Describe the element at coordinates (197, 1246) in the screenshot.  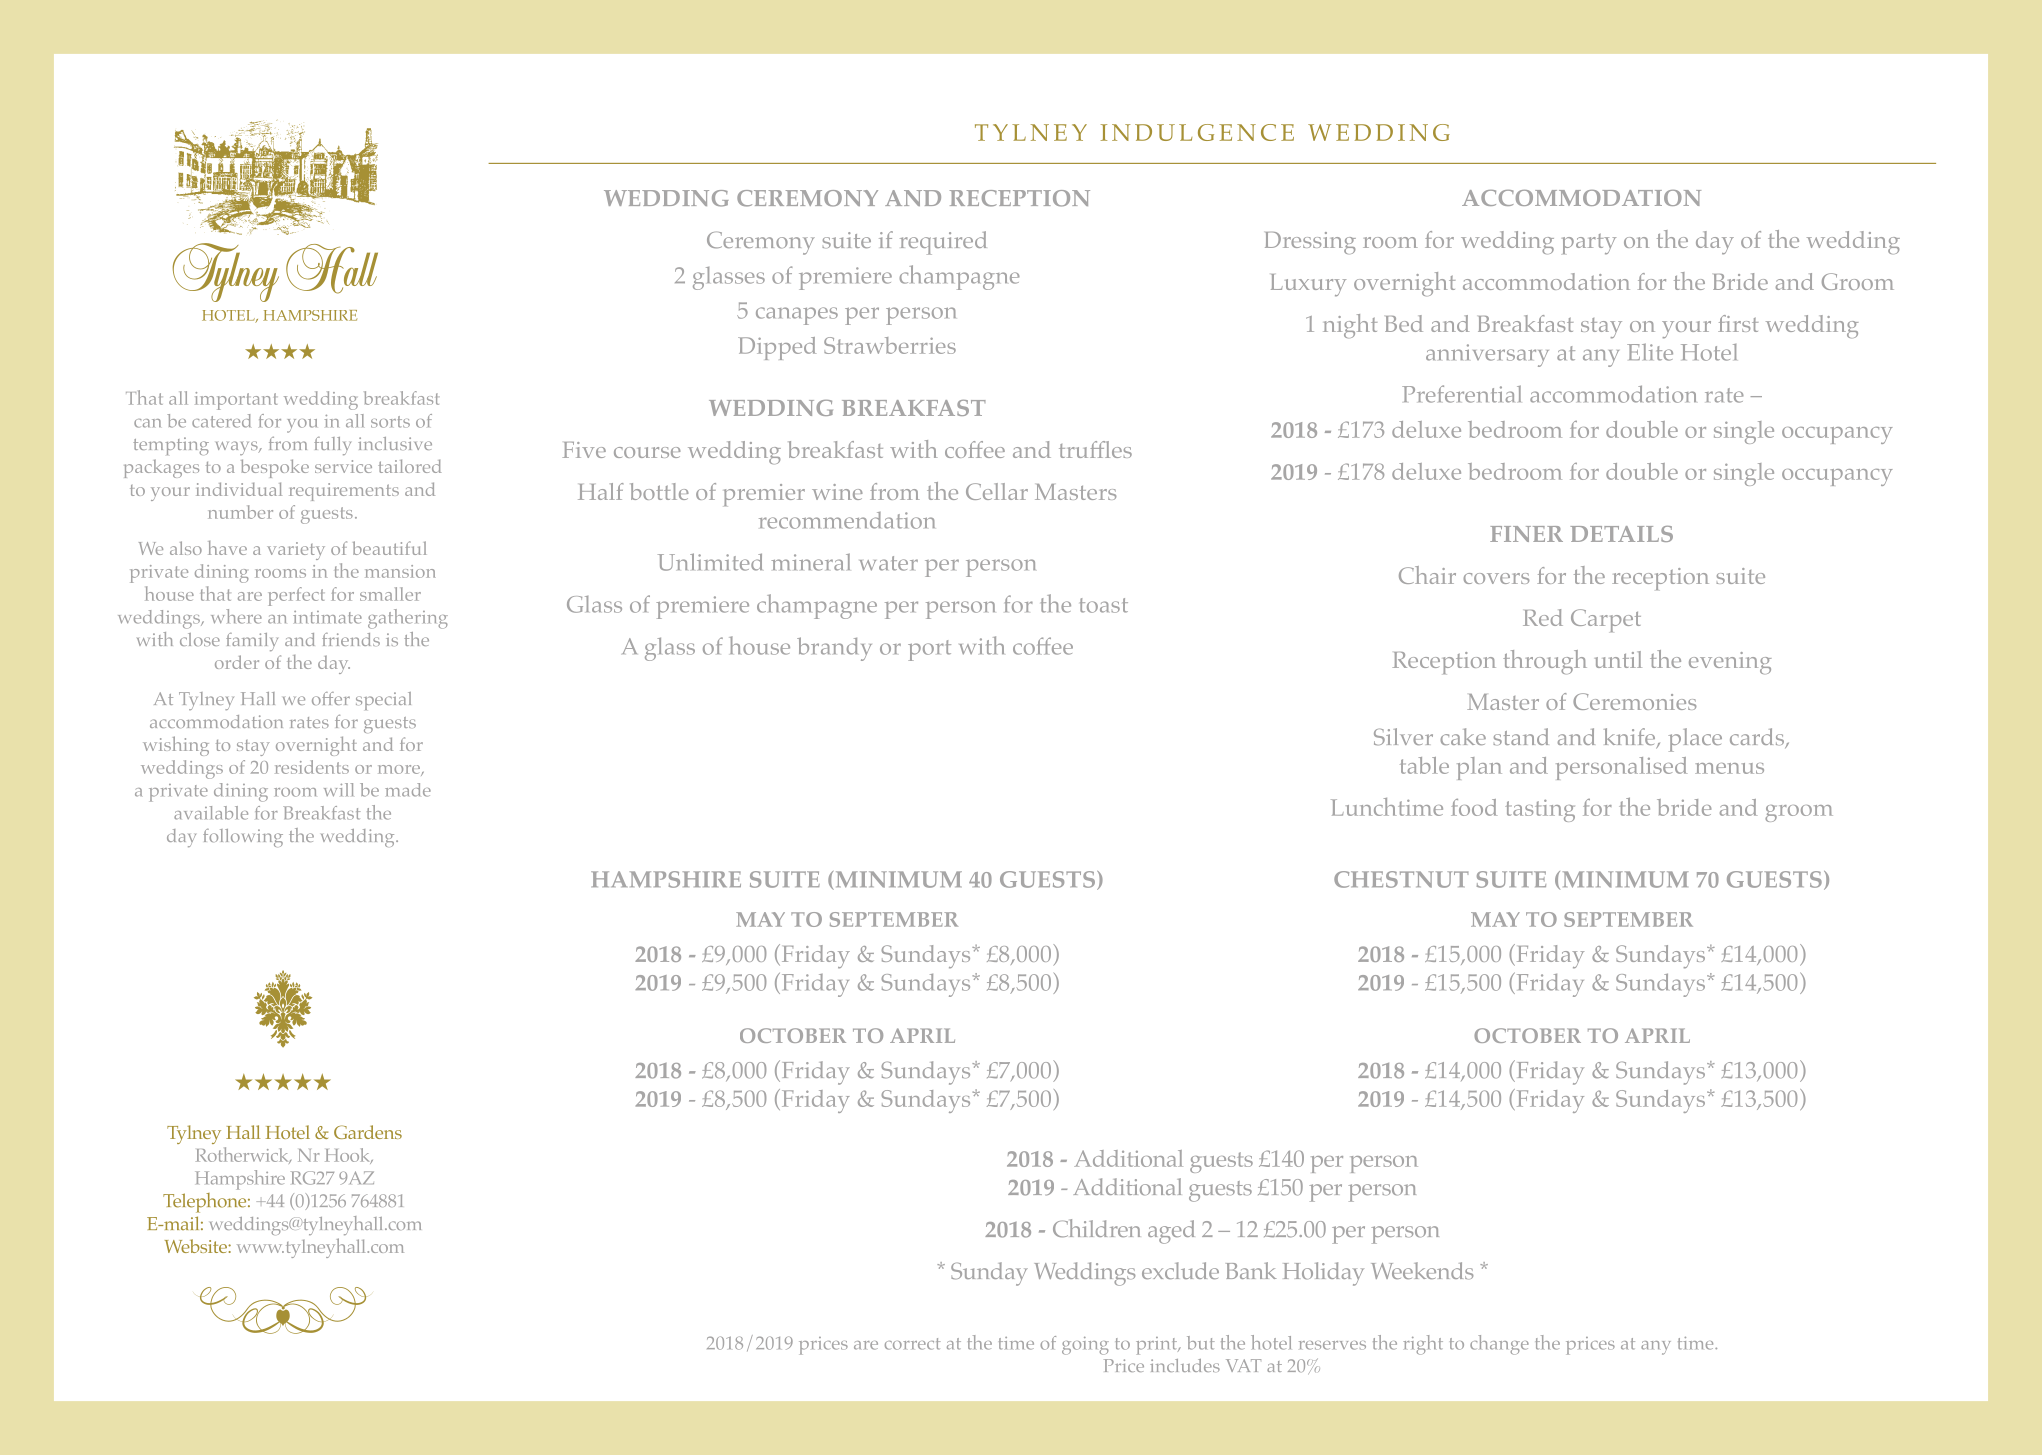
I see `Website` at that location.
